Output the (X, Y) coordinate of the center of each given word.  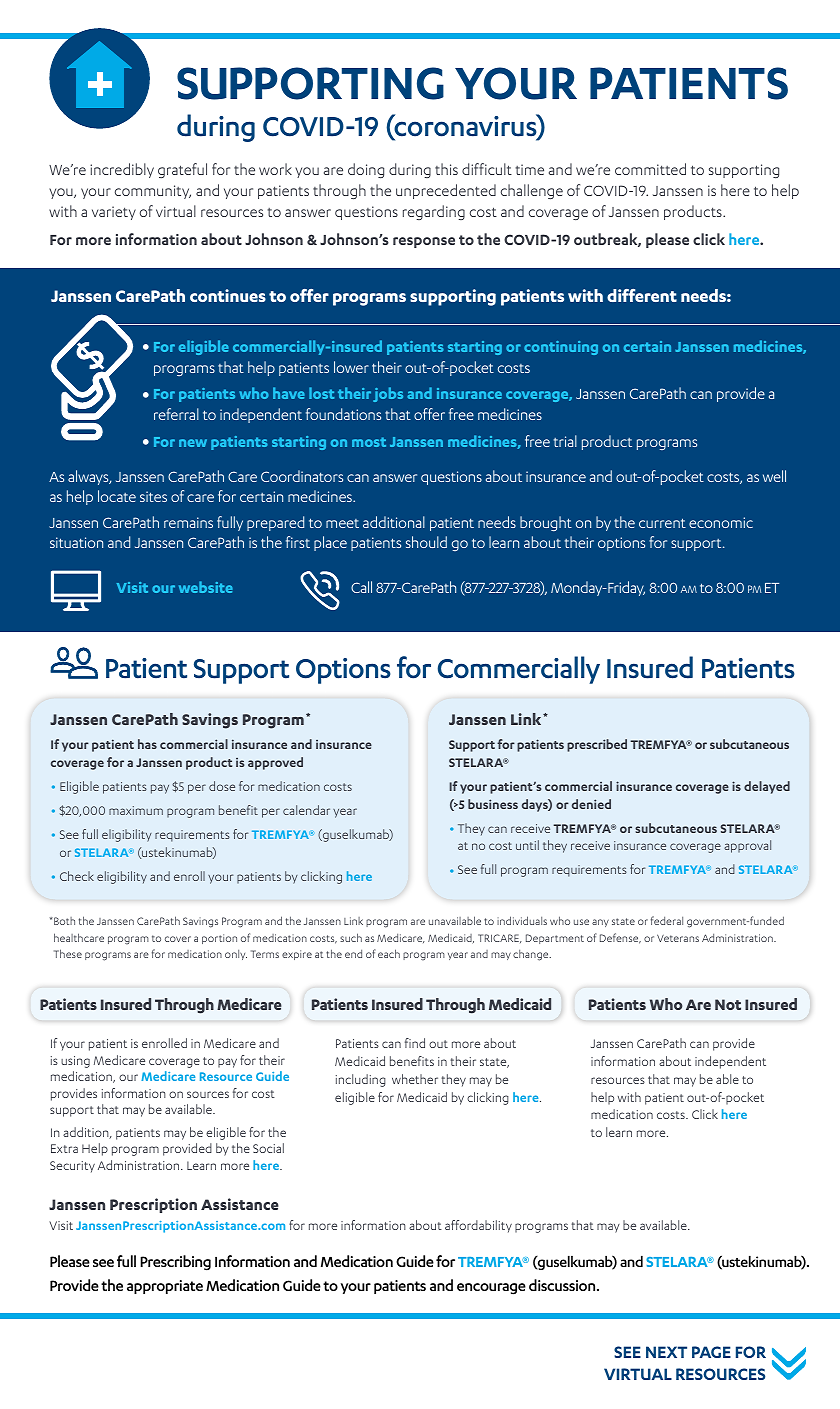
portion (219, 939)
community (153, 192)
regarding (434, 212)
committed (650, 169)
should (426, 542)
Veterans (678, 938)
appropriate (165, 1287)
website (206, 587)
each (389, 953)
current (662, 523)
